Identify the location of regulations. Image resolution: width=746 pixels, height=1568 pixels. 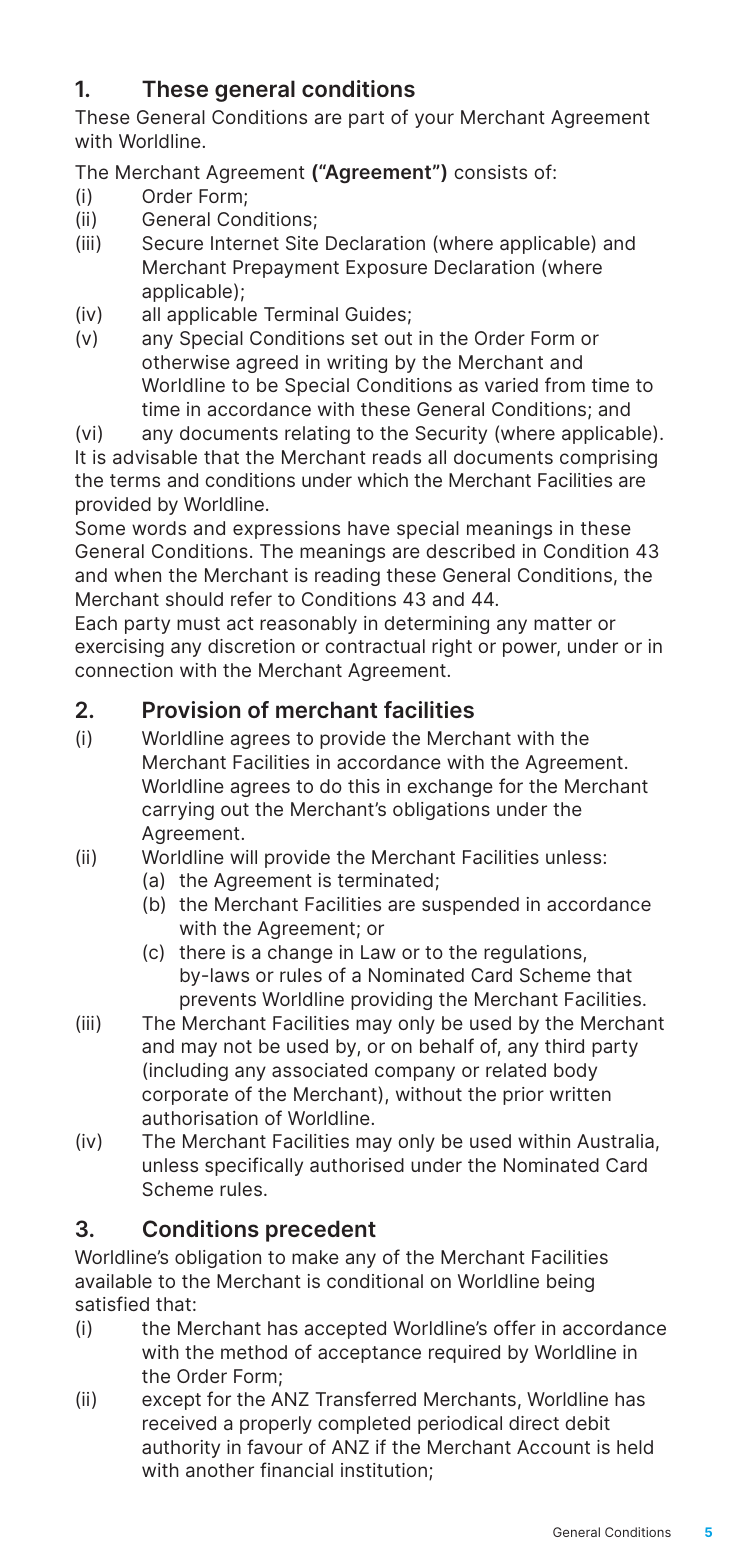
(534, 954).
